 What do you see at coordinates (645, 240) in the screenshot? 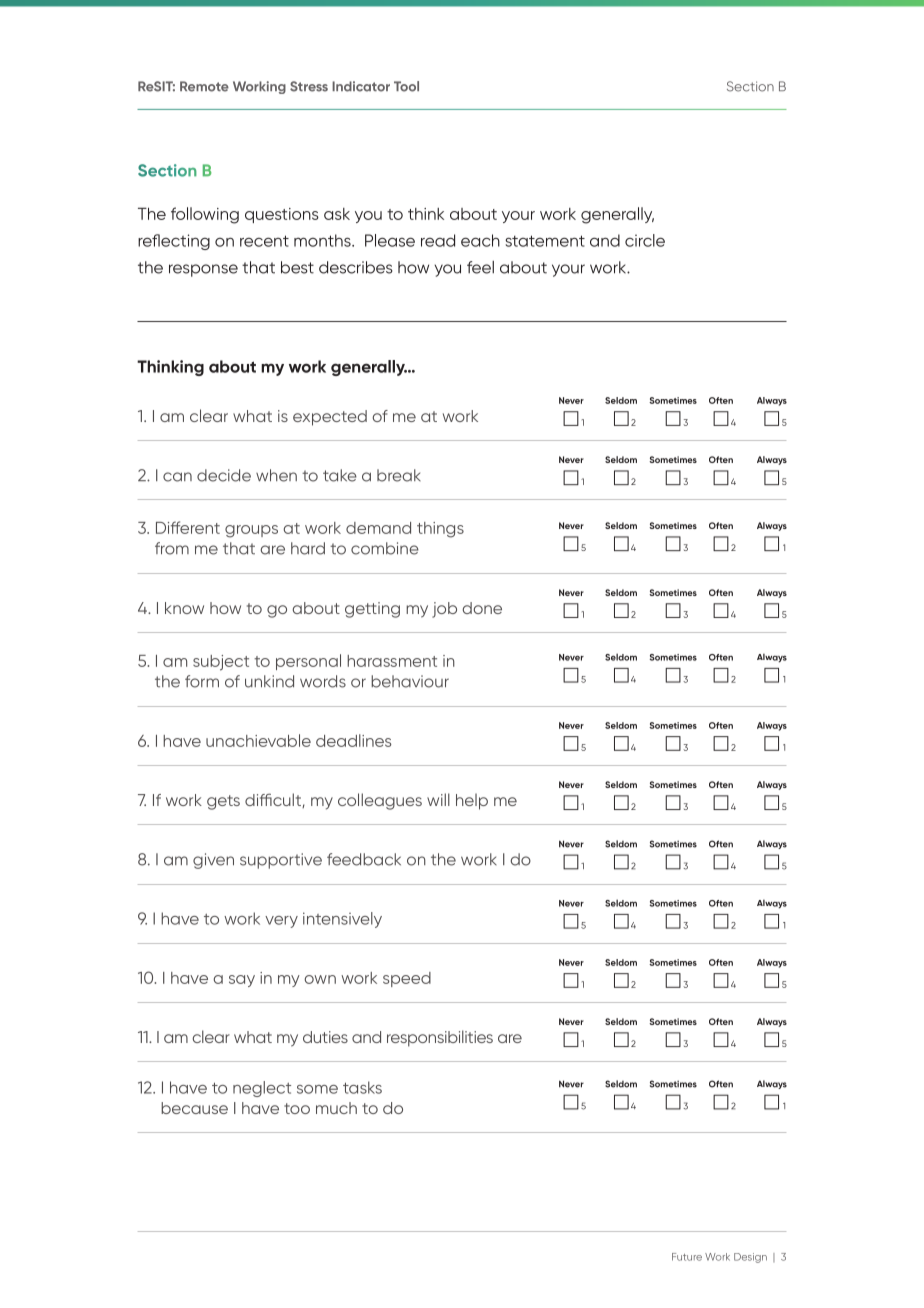
I see `circle` at bounding box center [645, 240].
